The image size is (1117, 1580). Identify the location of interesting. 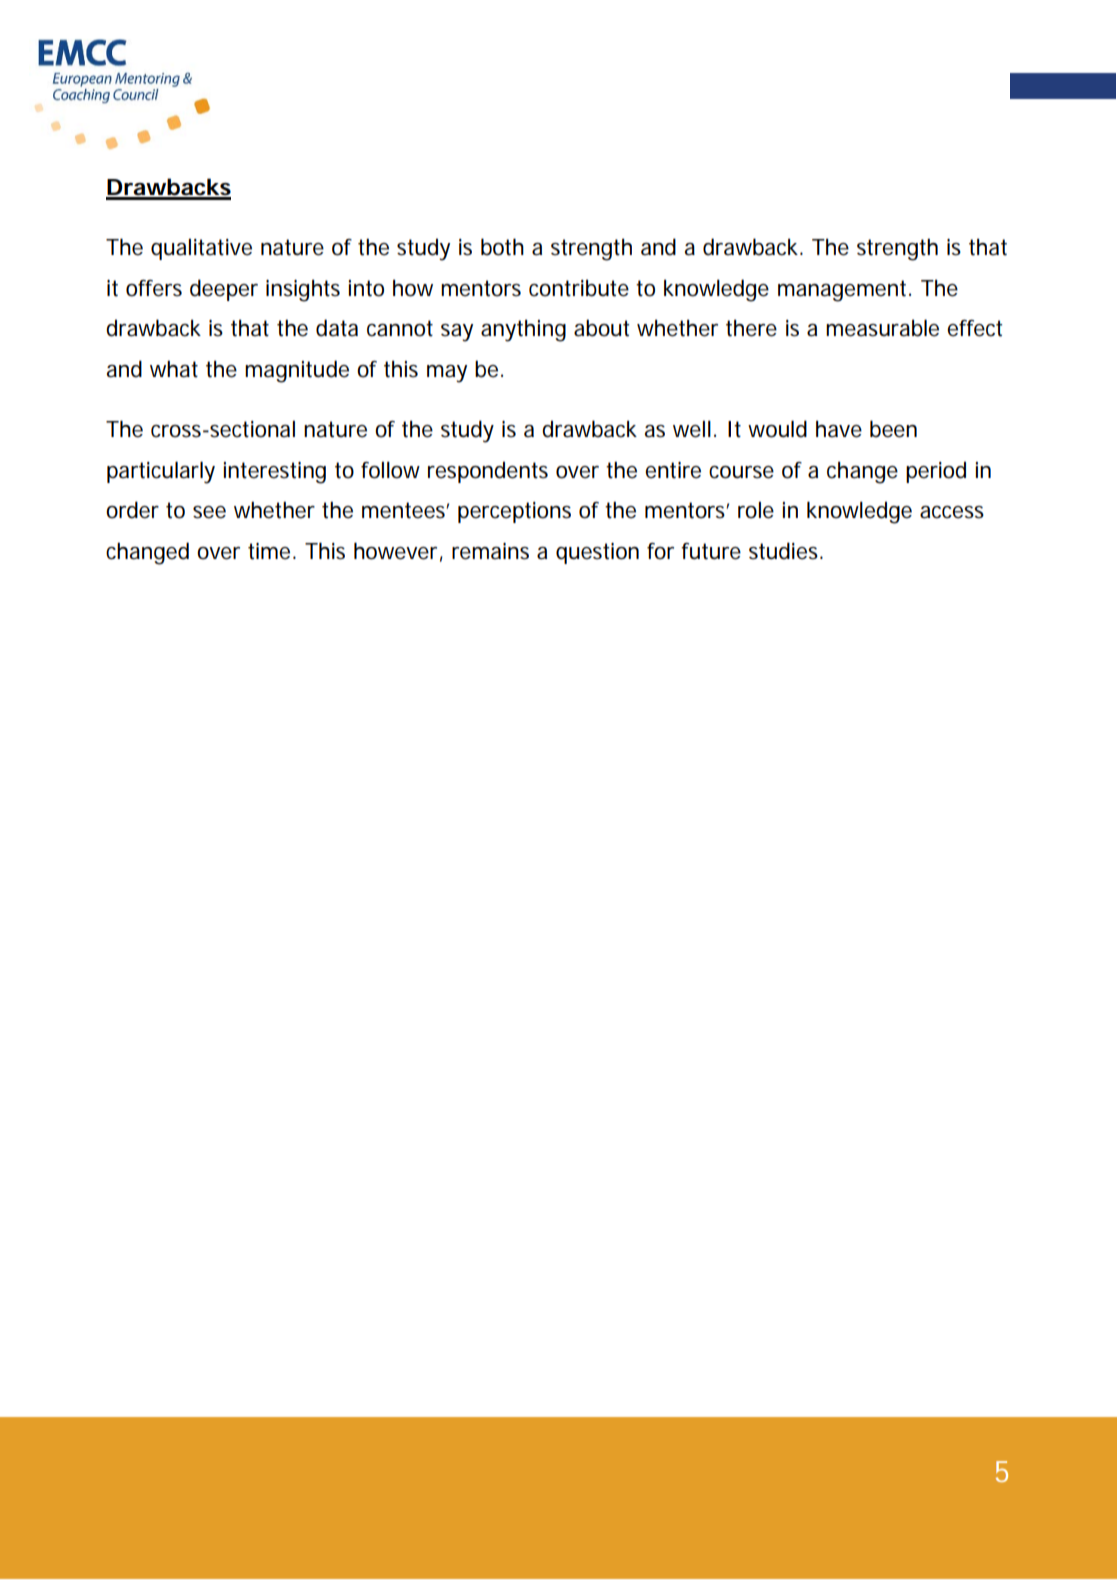
(275, 473).
